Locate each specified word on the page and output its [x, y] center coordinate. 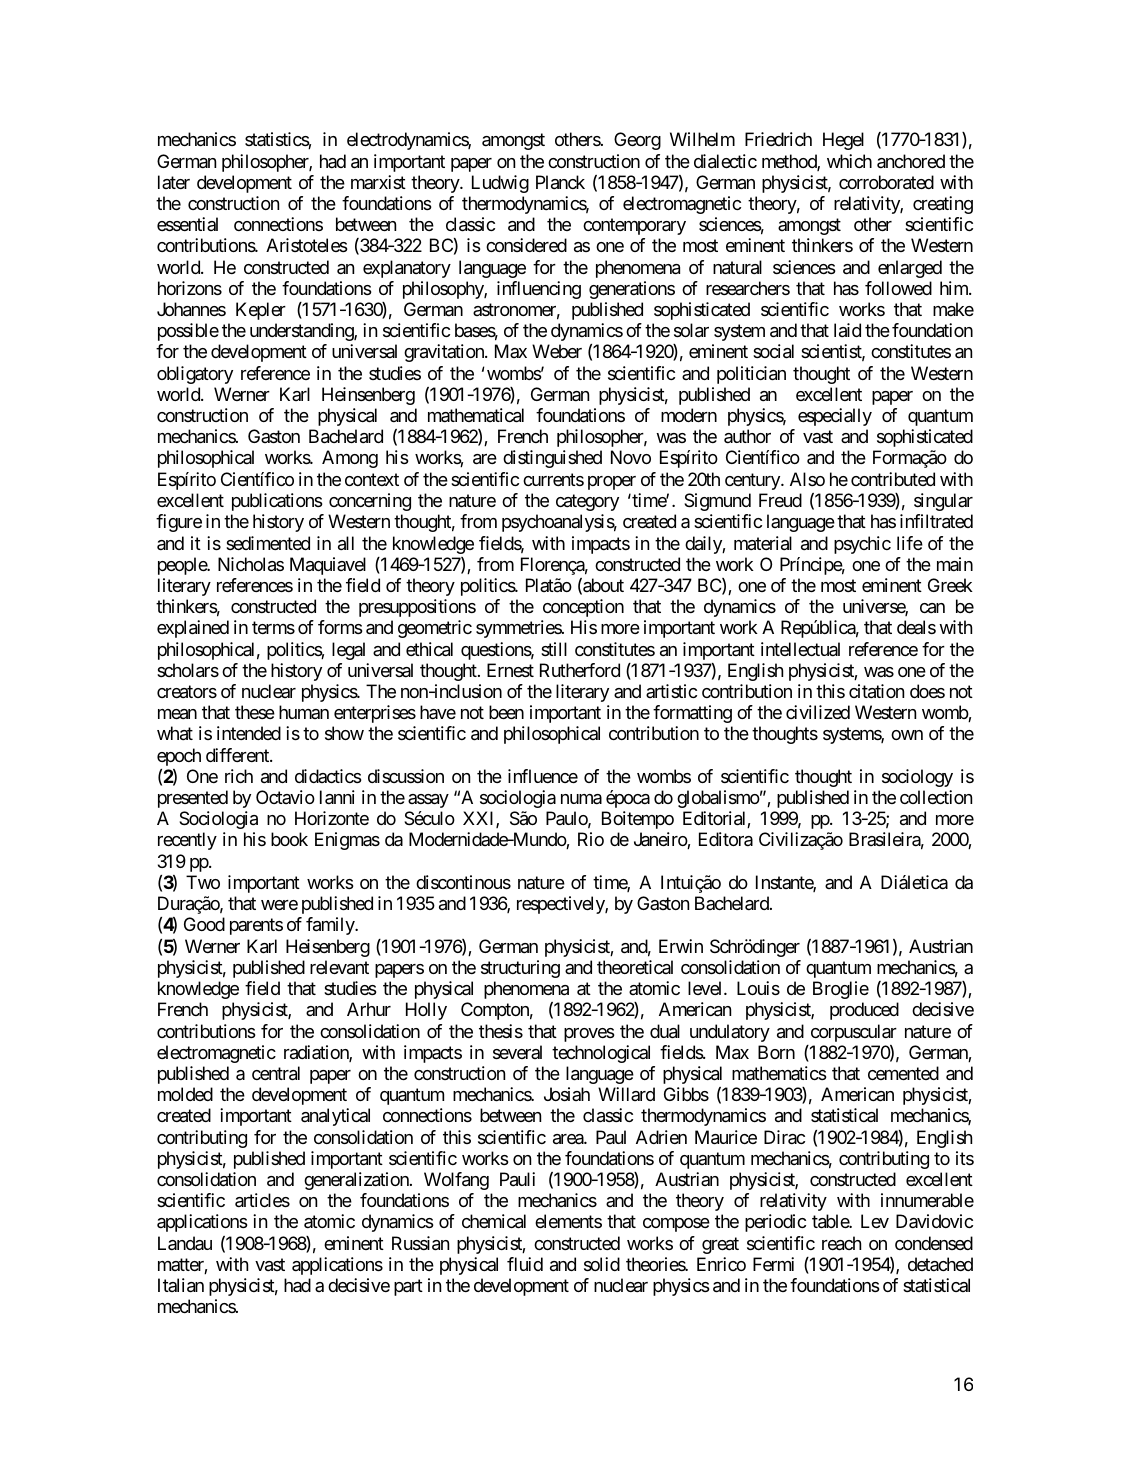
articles [262, 1200]
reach [841, 1243]
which [849, 161]
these [255, 712]
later [174, 182]
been [506, 712]
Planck [560, 182]
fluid [525, 1264]
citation [876, 691]
